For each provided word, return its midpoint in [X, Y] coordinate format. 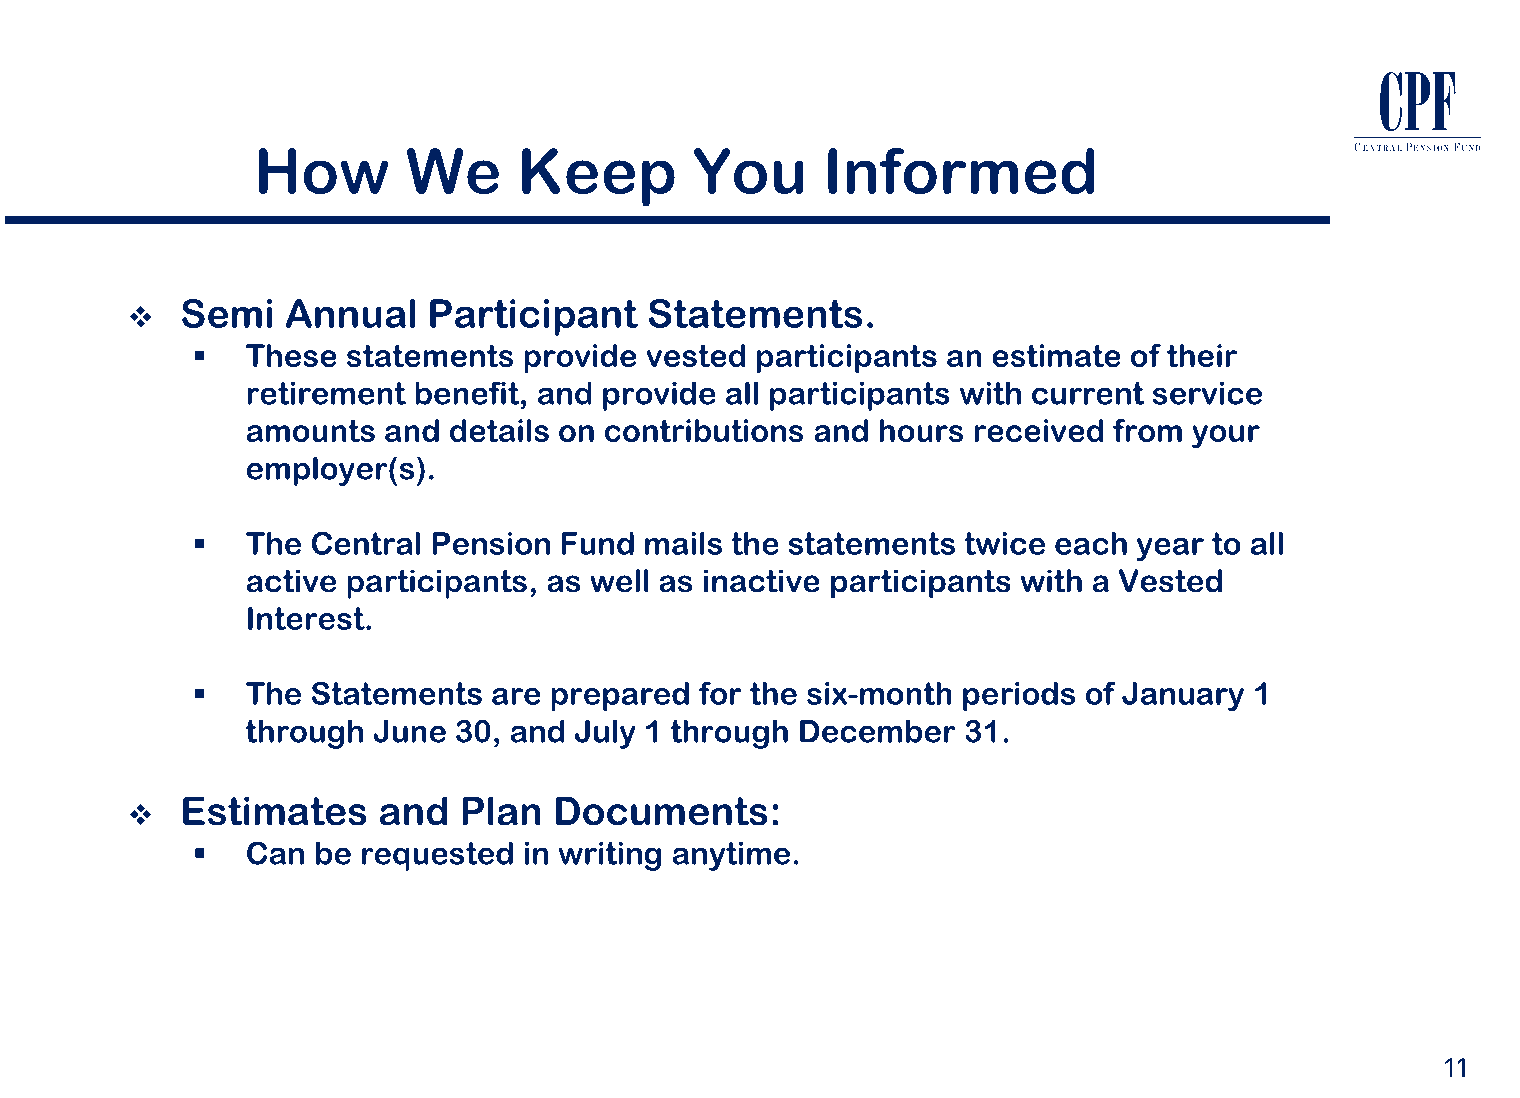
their [1202, 355]
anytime [731, 856]
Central [366, 543]
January [1183, 696]
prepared [620, 696]
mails [683, 543]
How [324, 171]
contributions [704, 430]
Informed [961, 171]
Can [275, 853]
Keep [598, 177]
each [1091, 543]
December [878, 731]
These [291, 355]
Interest [307, 618]
